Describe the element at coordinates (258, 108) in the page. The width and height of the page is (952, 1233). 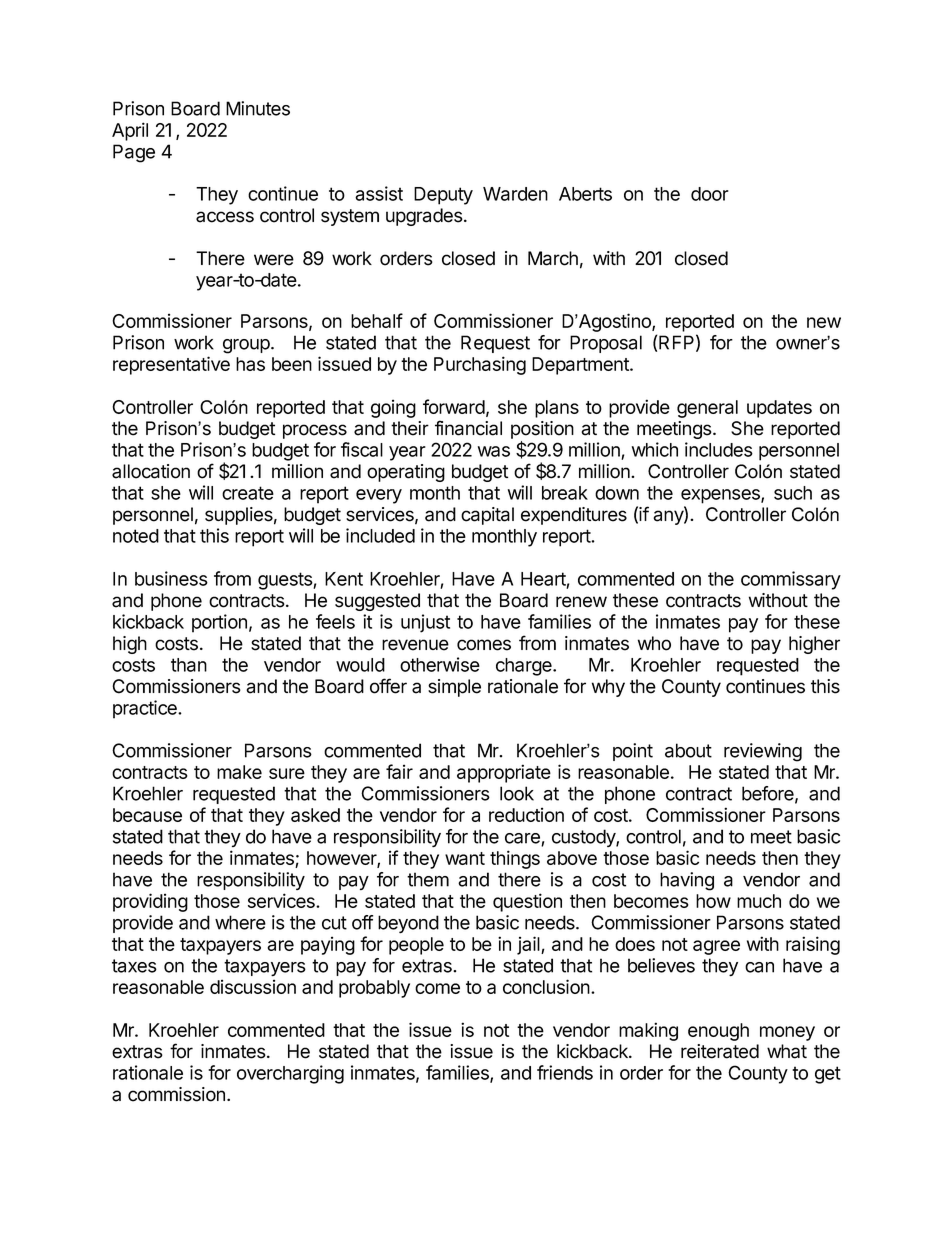
I see `Minutes` at that location.
